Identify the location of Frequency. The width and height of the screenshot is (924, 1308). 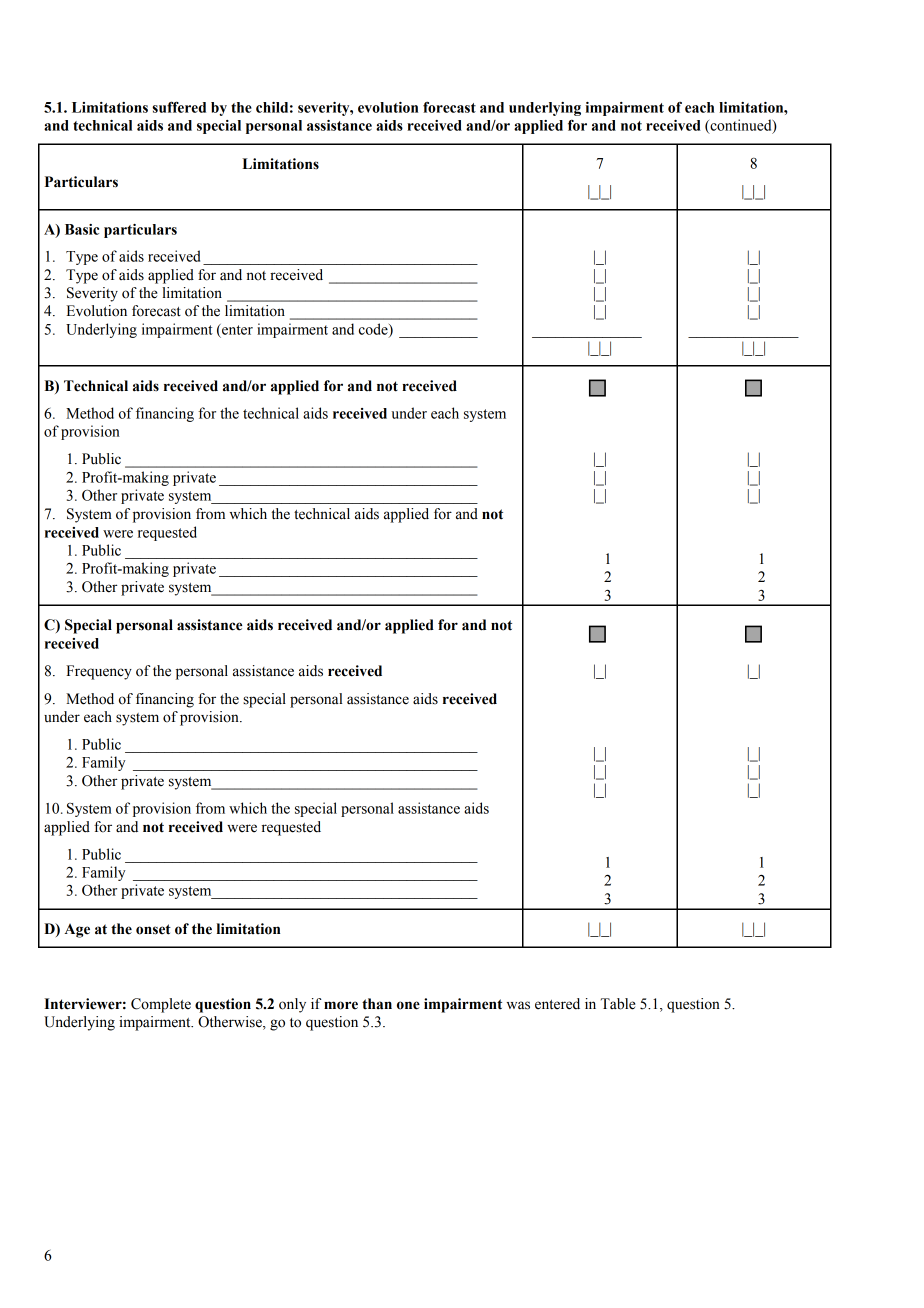
(99, 672).
